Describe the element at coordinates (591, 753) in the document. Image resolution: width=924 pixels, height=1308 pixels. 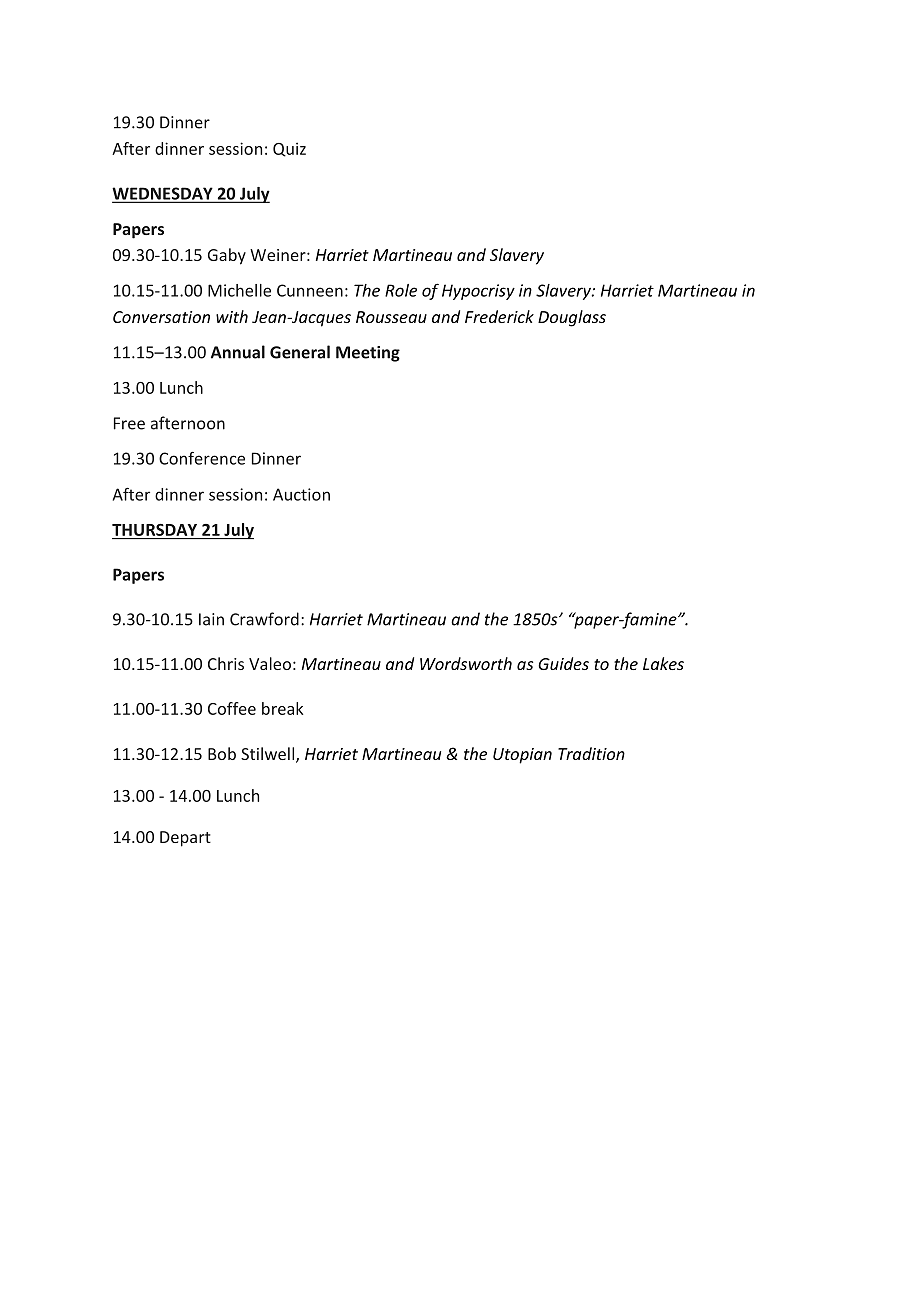
I see `Tradition` at that location.
